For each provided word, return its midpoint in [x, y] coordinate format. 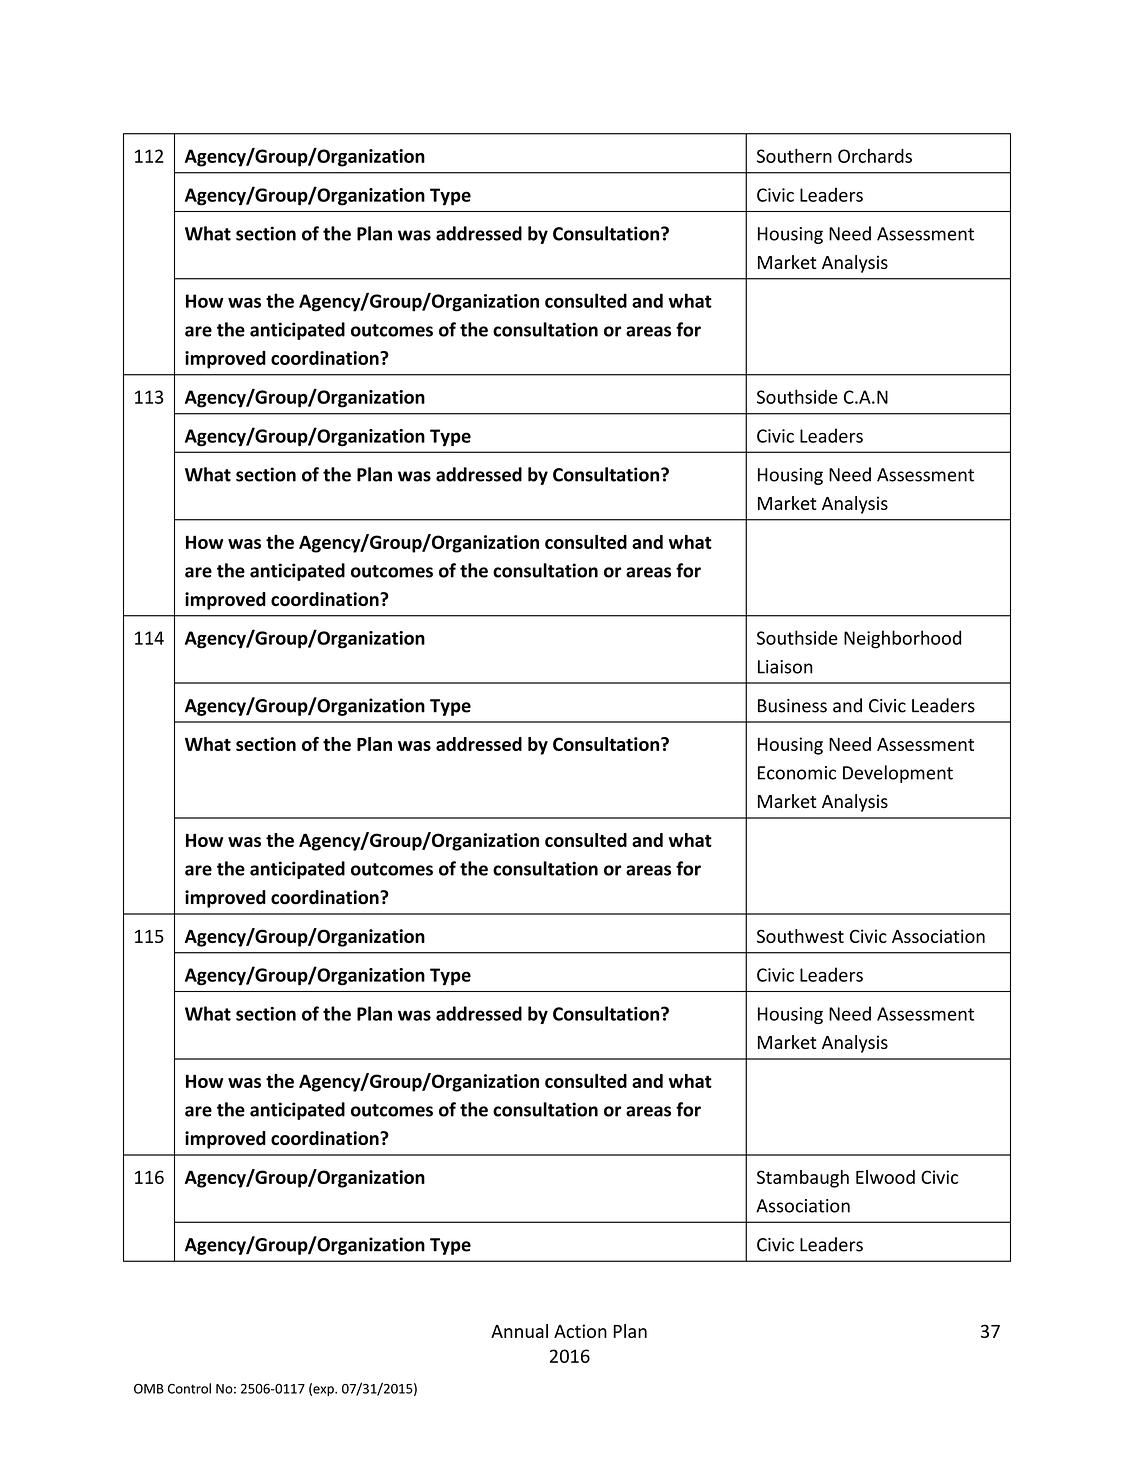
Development [898, 774]
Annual [519, 1331]
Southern [794, 155]
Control [189, 1388]
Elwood [885, 1177]
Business [792, 706]
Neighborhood [902, 639]
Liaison [785, 667]
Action [580, 1331]
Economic [797, 773]
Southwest [800, 936]
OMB [149, 1389]
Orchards [875, 155]
